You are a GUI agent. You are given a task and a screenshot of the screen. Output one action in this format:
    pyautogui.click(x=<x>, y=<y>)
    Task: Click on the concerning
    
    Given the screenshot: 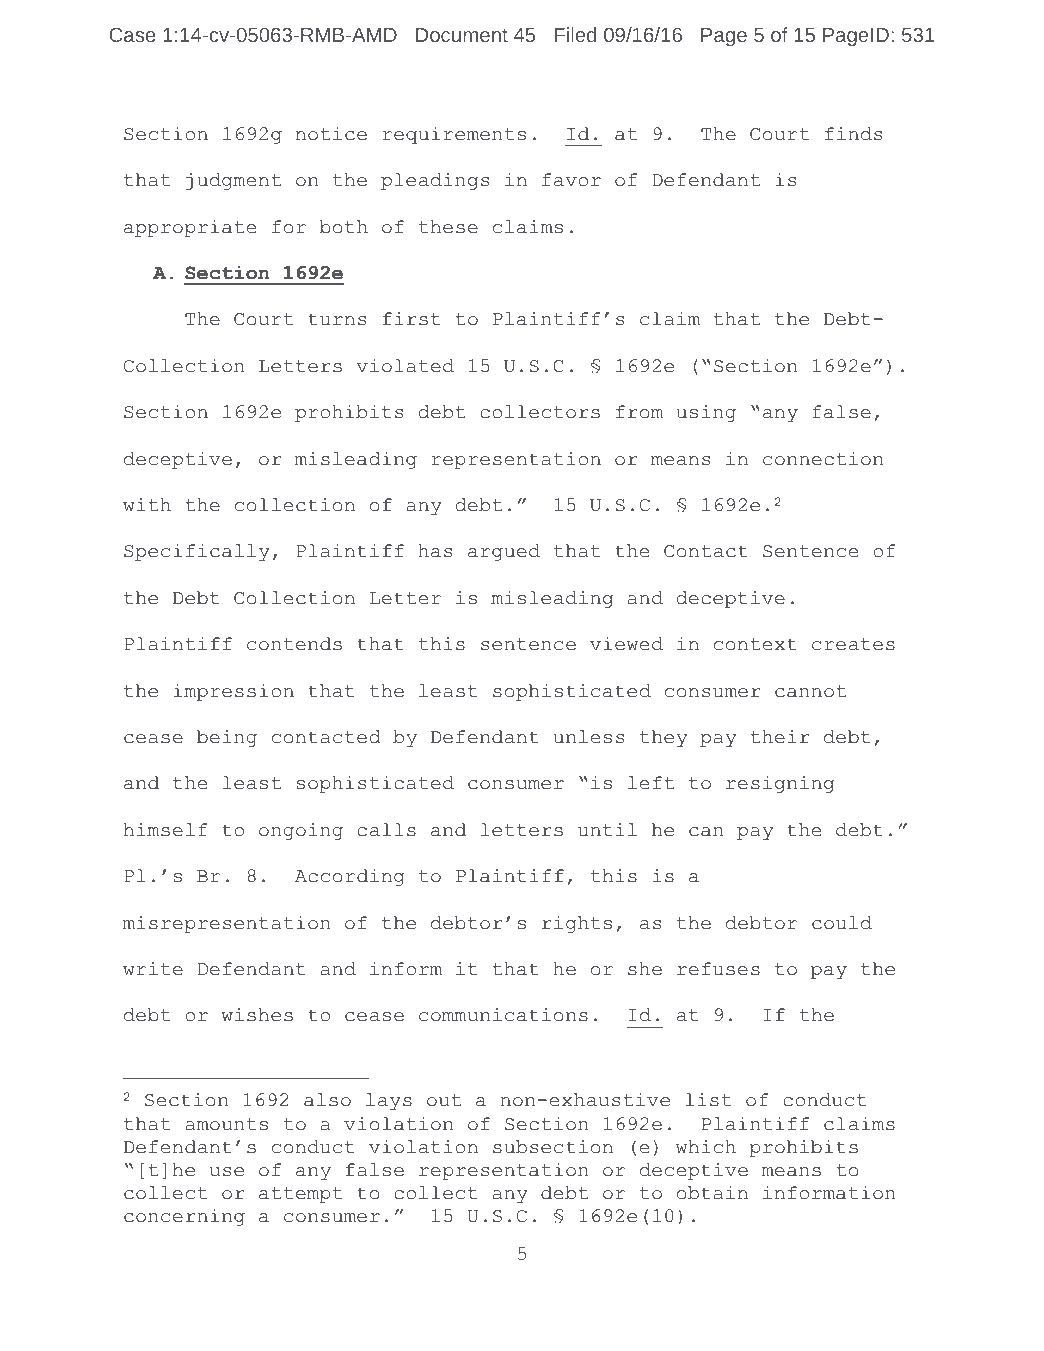 What is the action you would take?
    pyautogui.click(x=184, y=1217)
